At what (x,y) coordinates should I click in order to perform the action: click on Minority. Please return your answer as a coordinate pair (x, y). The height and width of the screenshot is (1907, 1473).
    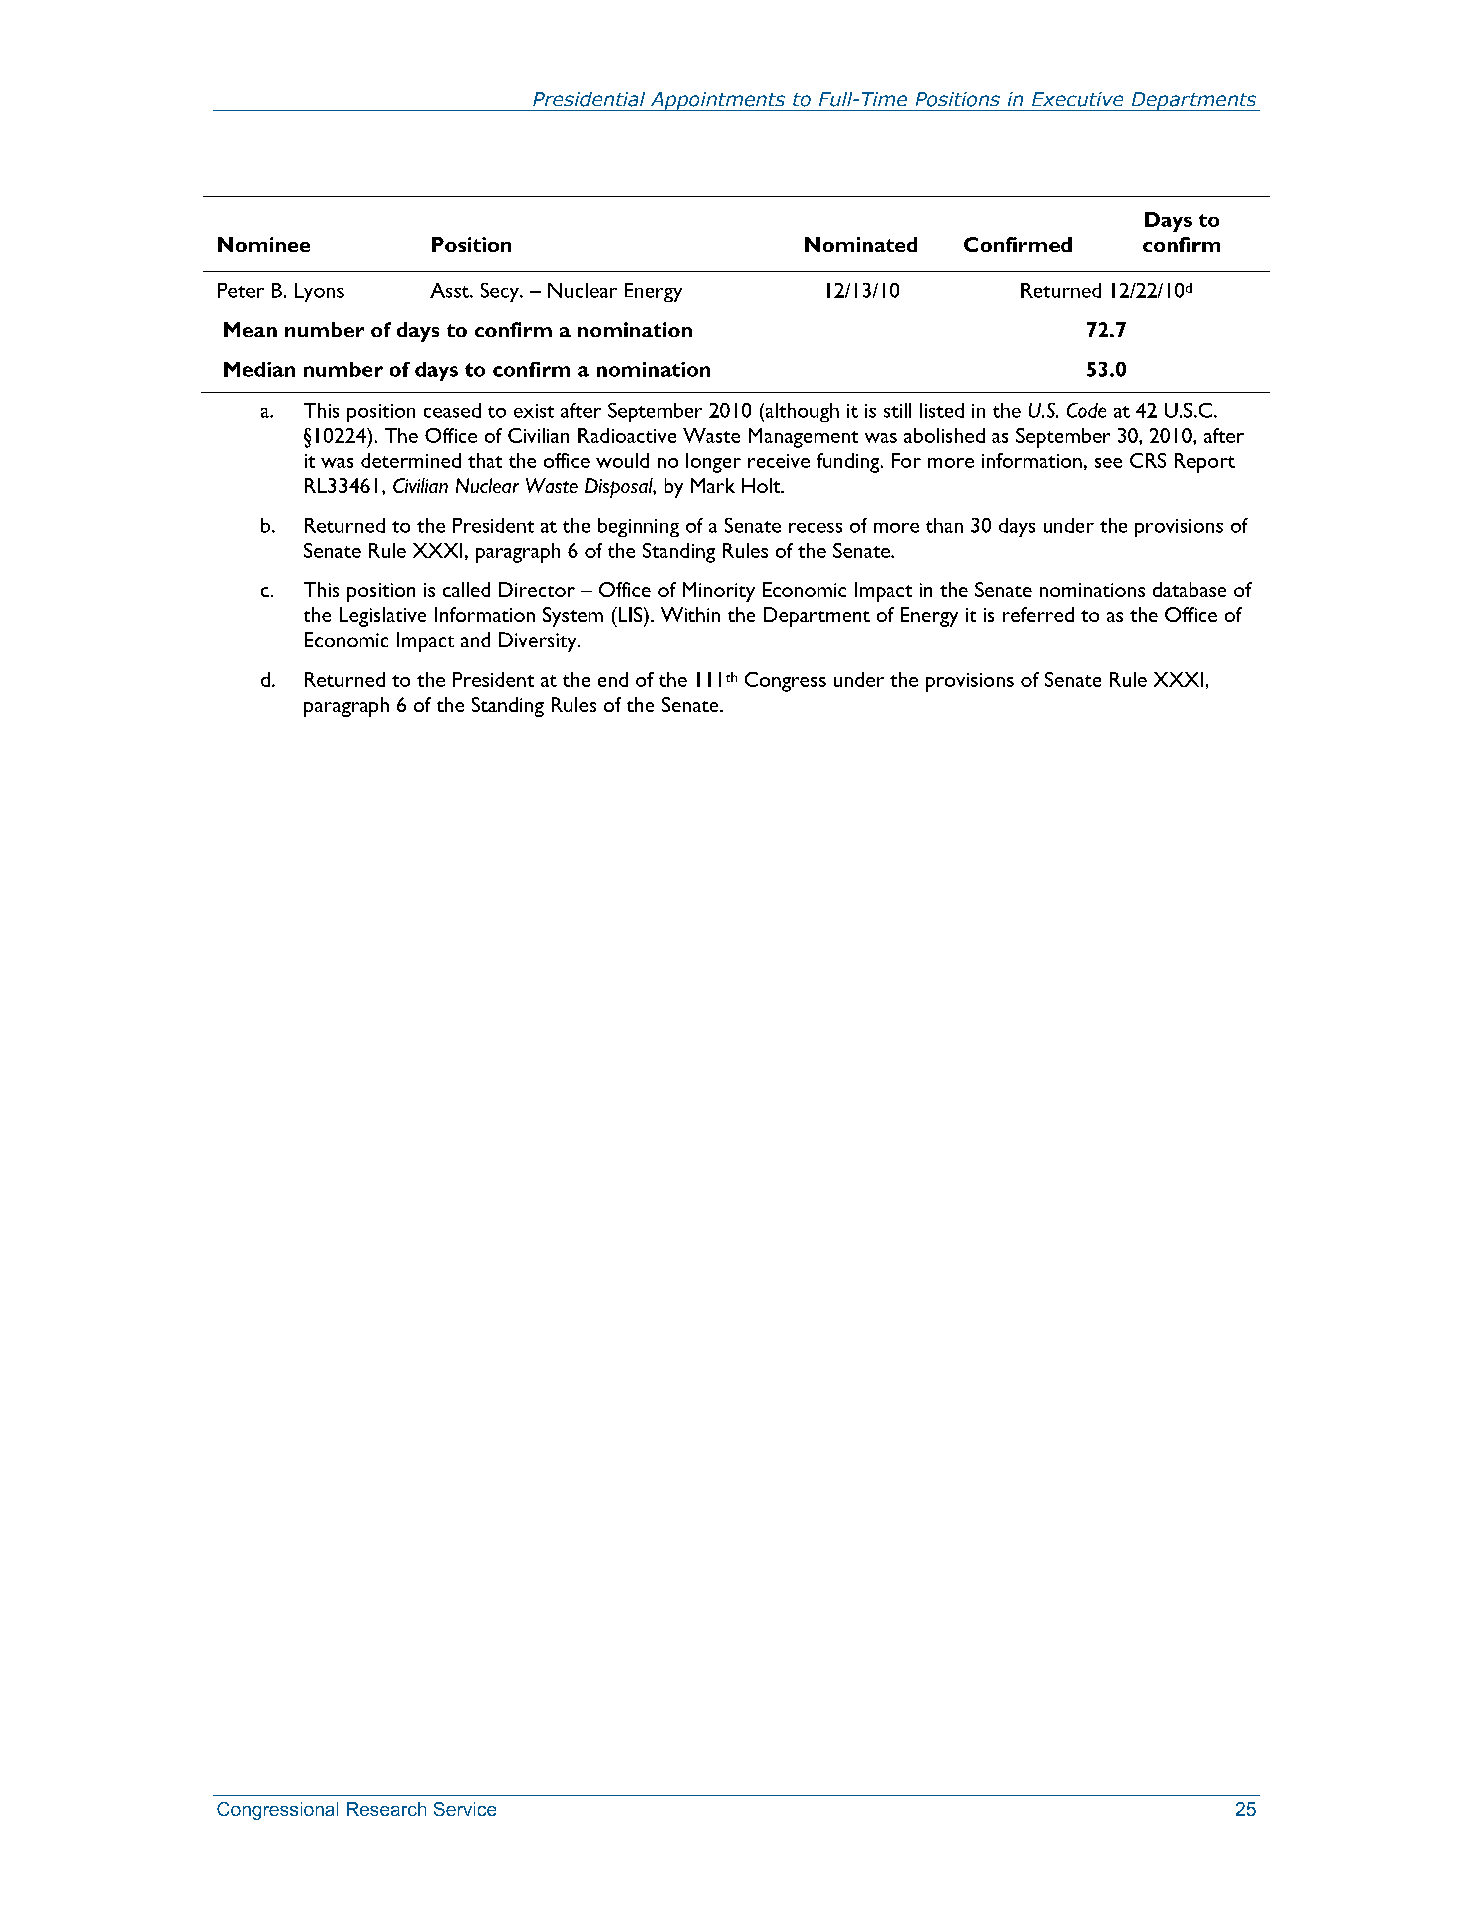
    Looking at the image, I should click on (719, 592).
